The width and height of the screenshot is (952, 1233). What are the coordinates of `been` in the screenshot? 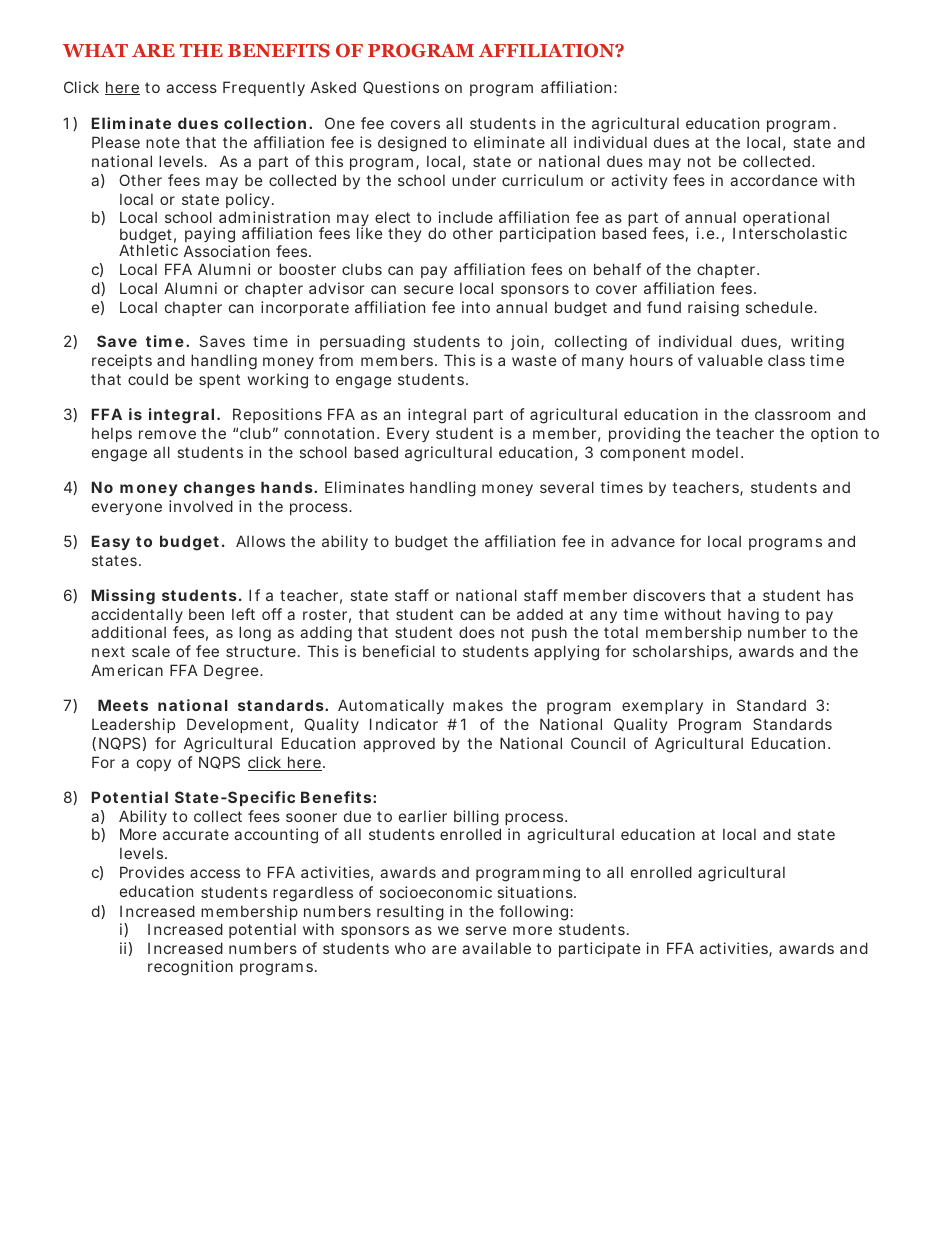 It's located at (206, 614).
